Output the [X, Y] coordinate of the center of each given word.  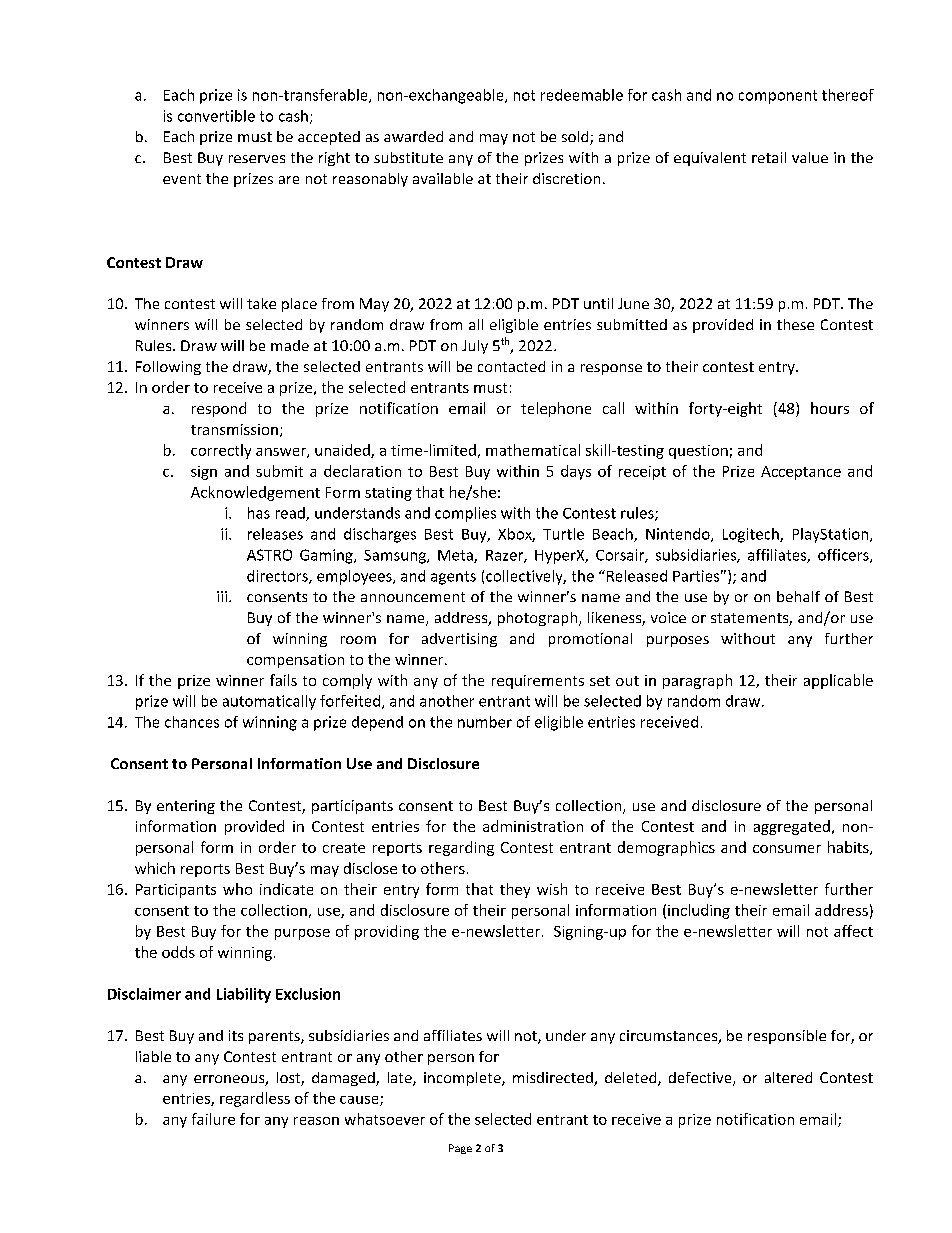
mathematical [533, 450]
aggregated [792, 827]
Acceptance [801, 473]
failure [213, 1119]
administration [533, 826]
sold [576, 138]
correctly [221, 451]
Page [460, 1149]
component [778, 97]
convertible [216, 116]
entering [186, 807]
